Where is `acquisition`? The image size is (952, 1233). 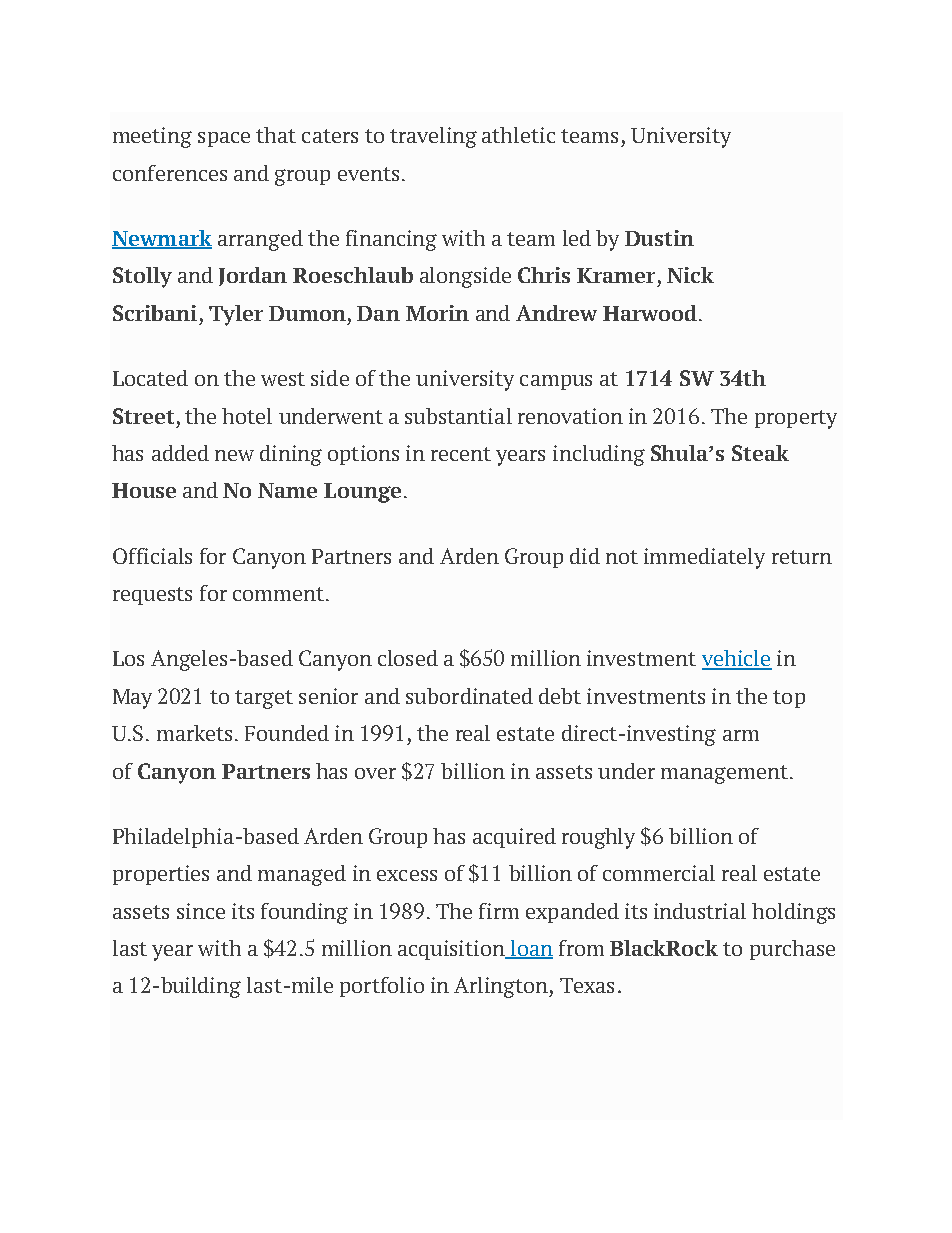
acquisition is located at coordinates (452, 950).
